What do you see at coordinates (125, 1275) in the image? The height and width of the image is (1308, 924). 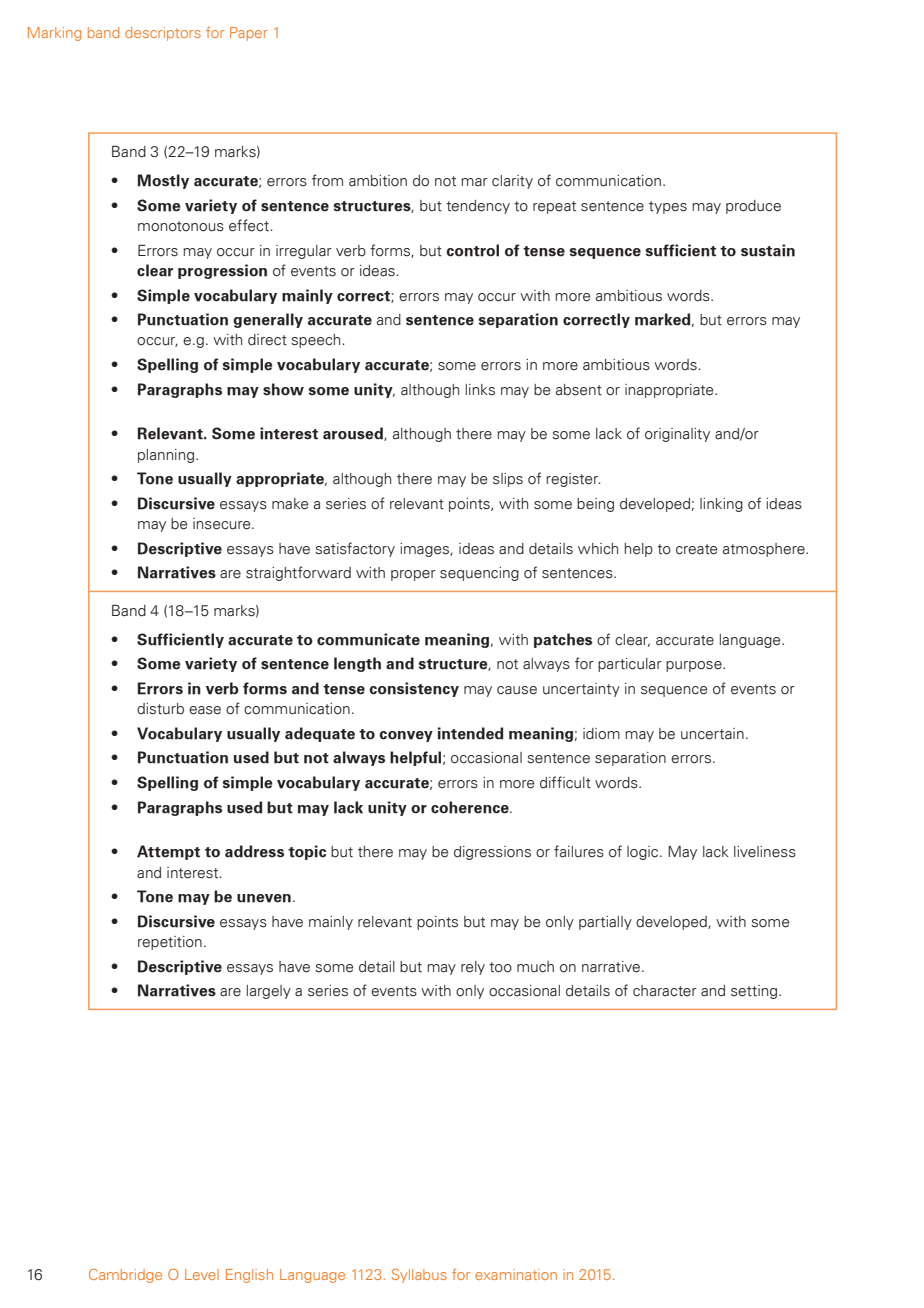 I see `Cambridge` at bounding box center [125, 1275].
